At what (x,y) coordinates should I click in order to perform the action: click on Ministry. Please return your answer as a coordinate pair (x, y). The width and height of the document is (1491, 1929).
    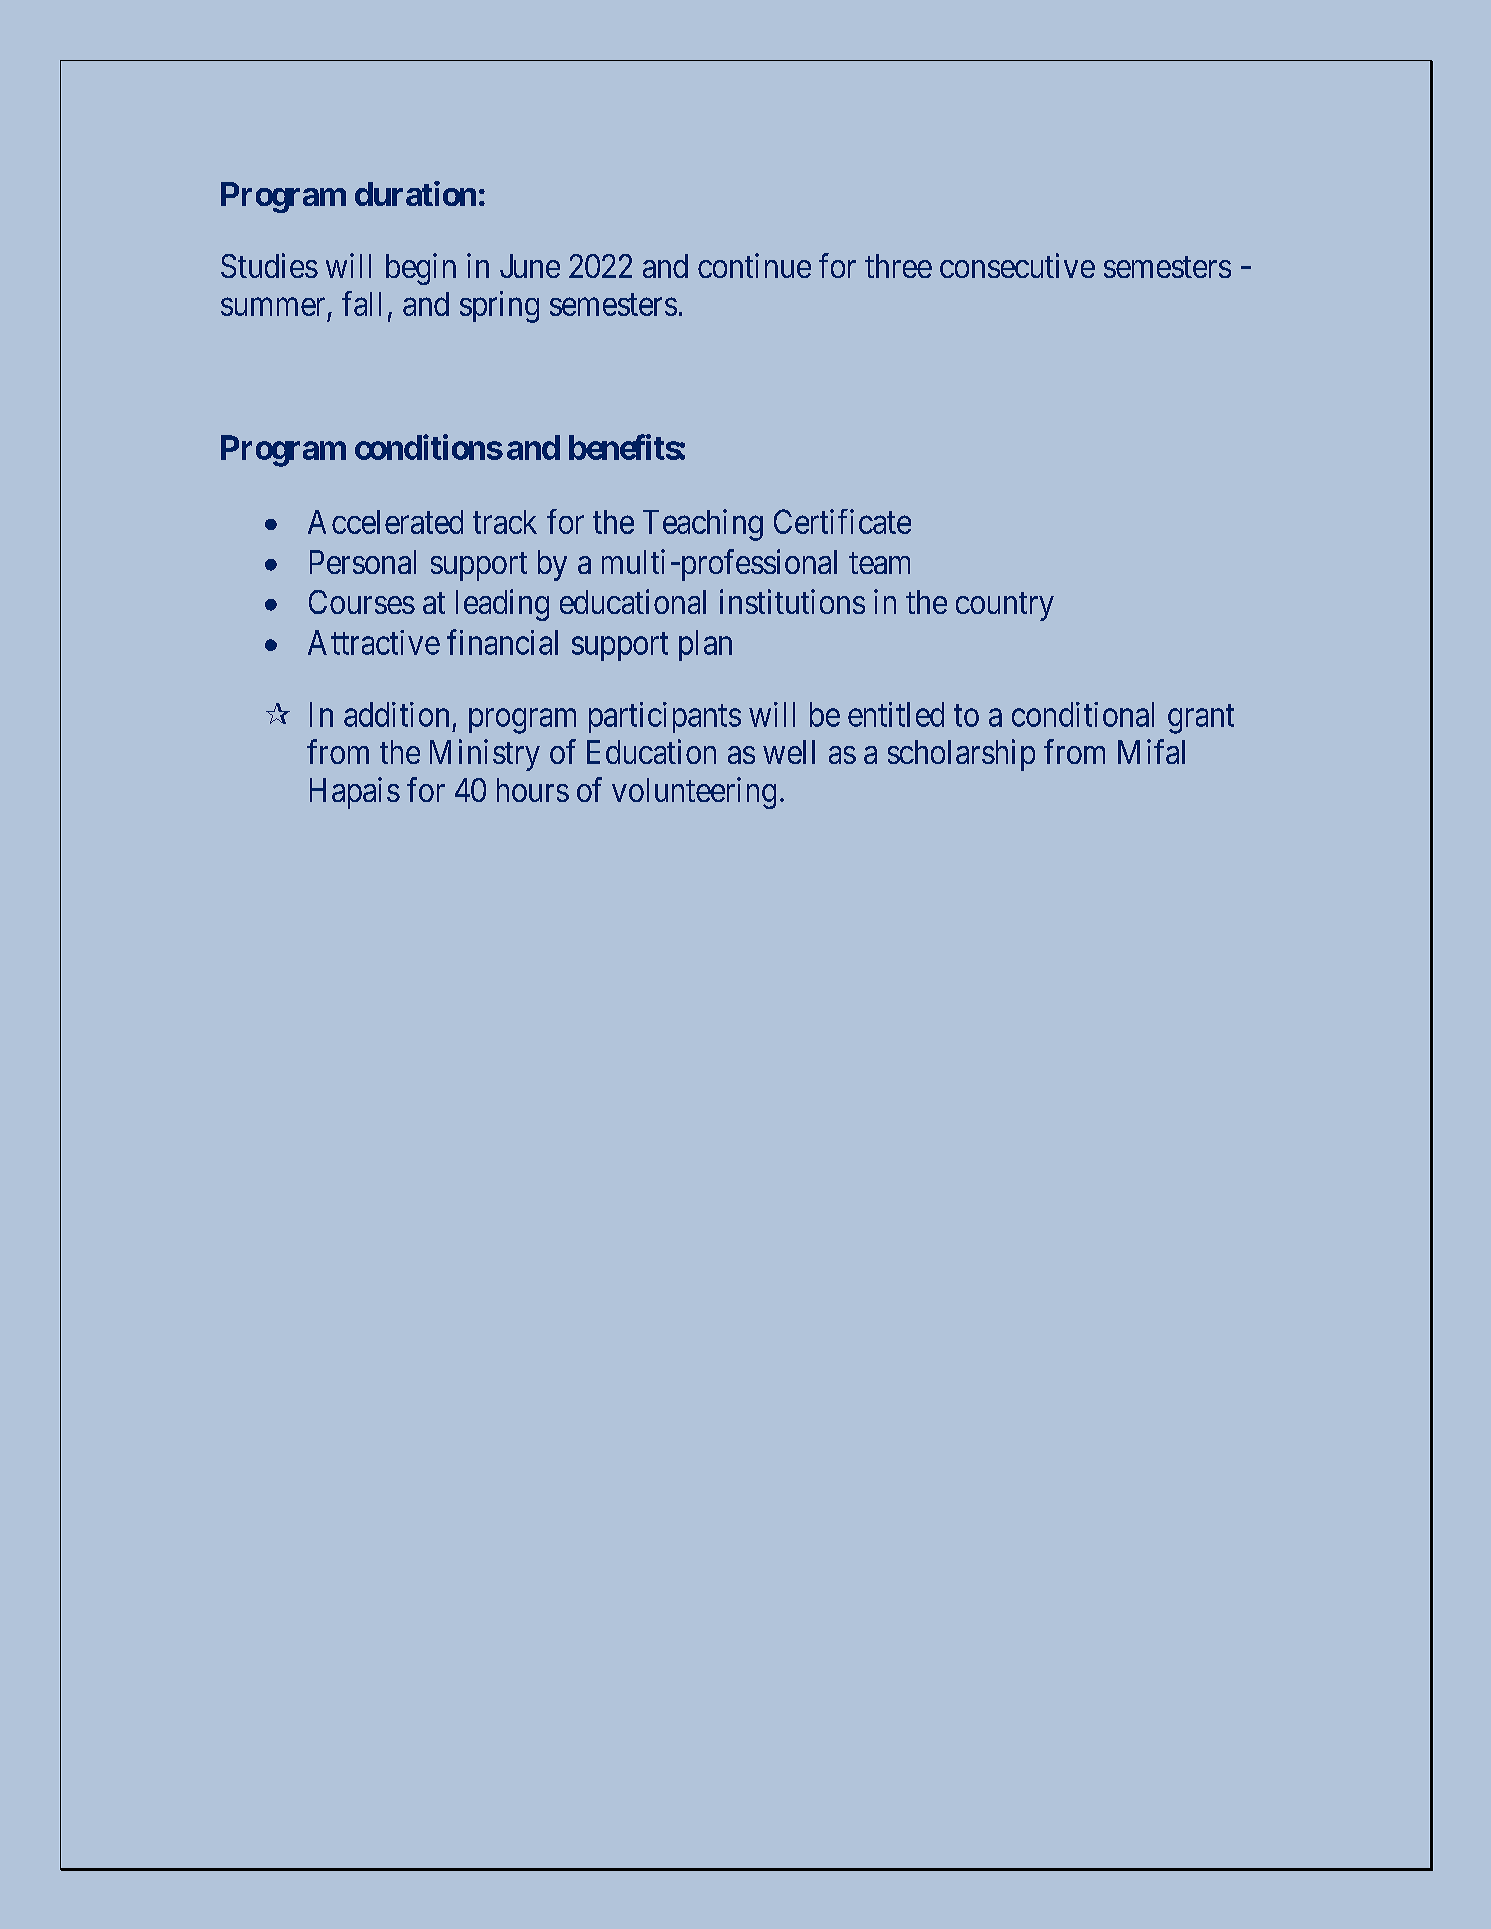
    Looking at the image, I should click on (485, 755).
